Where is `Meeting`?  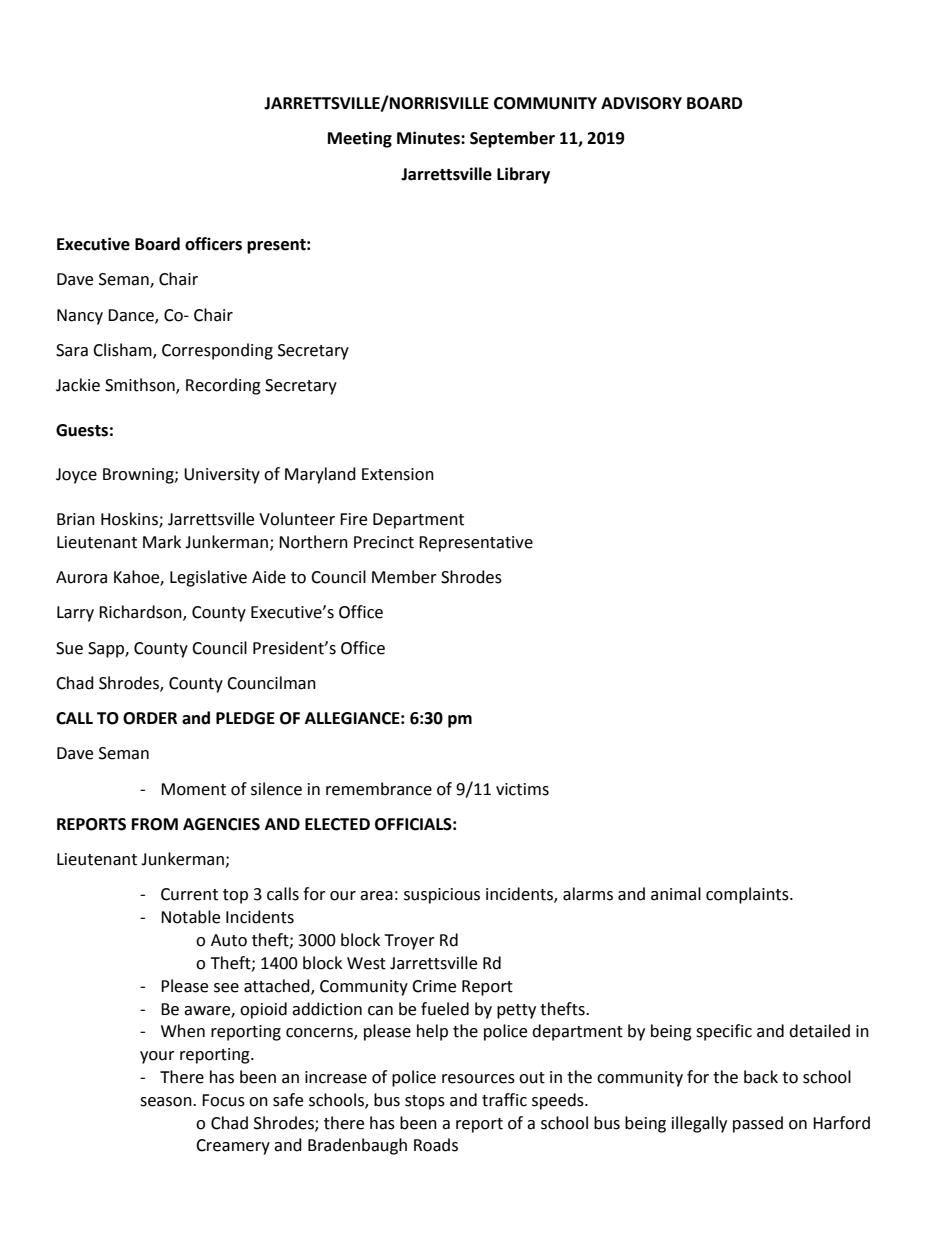 Meeting is located at coordinates (360, 139).
